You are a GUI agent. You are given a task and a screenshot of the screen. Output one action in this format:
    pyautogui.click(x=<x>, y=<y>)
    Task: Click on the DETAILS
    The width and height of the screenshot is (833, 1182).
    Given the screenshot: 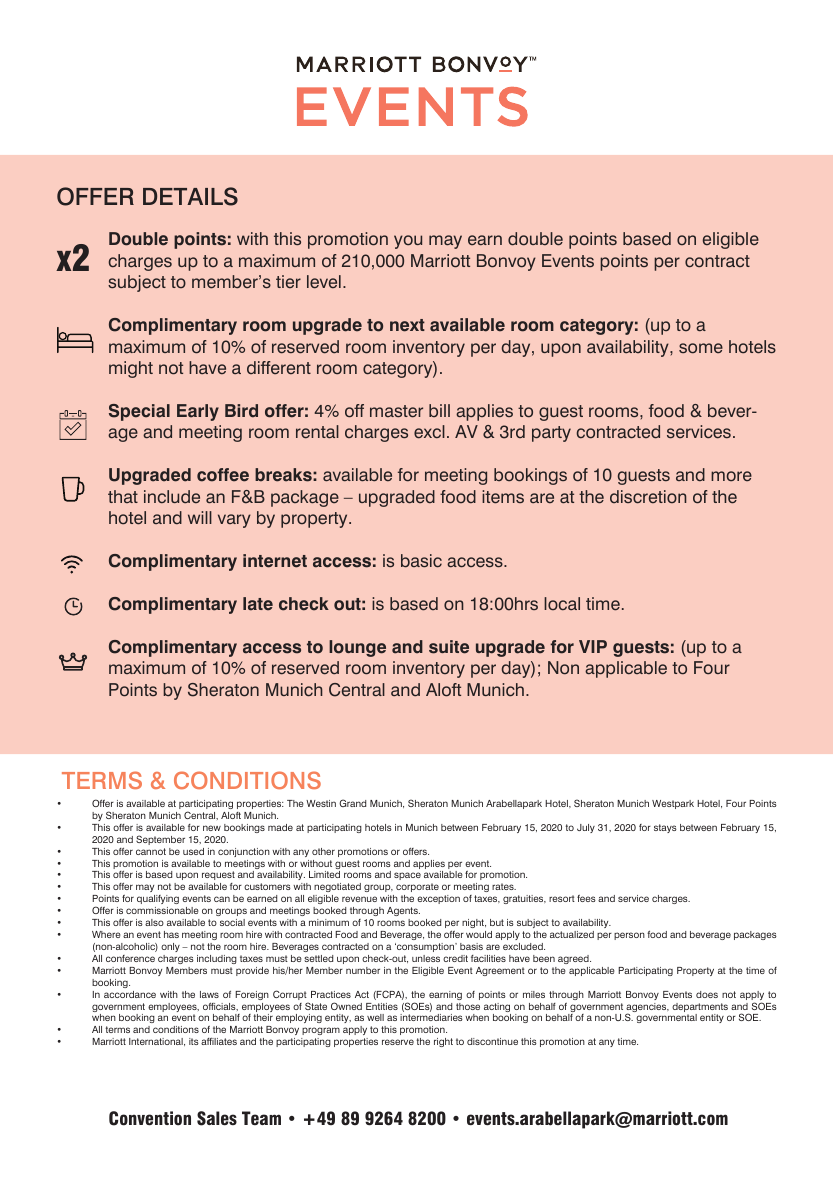 What is the action you would take?
    pyautogui.click(x=190, y=196)
